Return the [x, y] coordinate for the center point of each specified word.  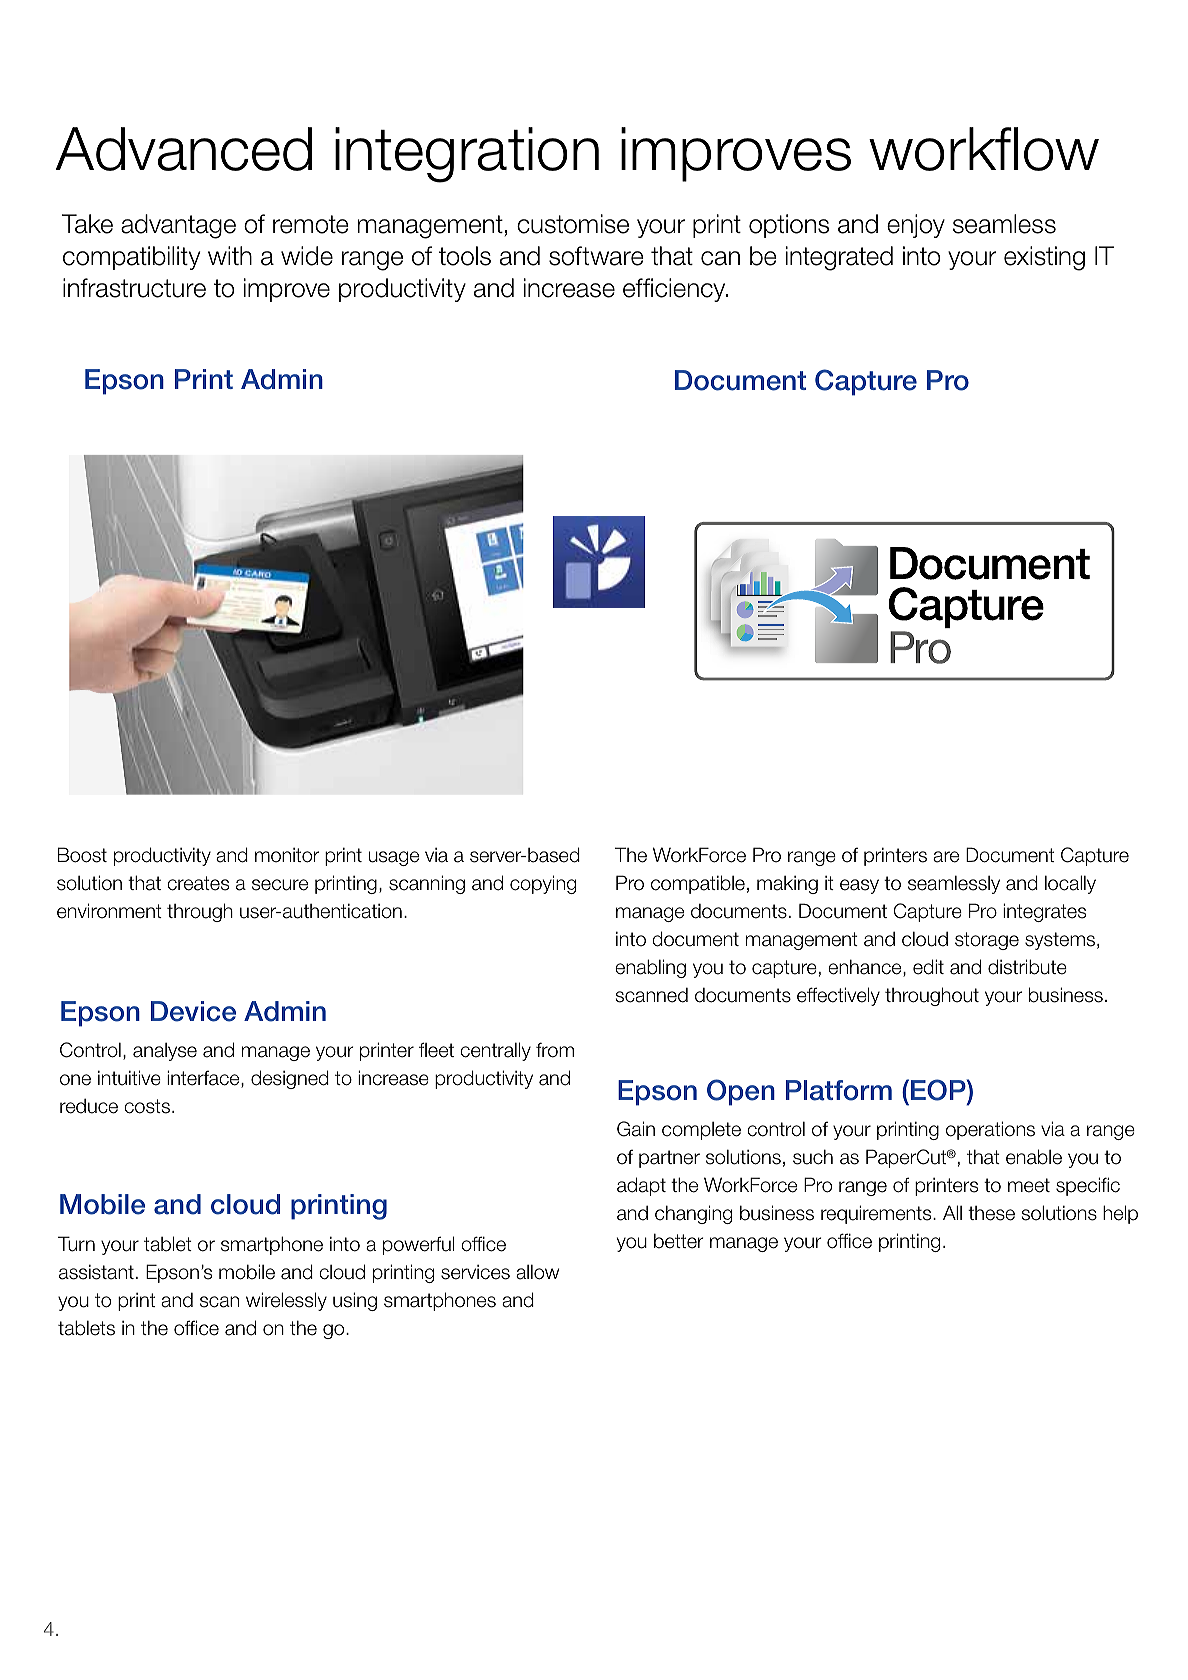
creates [198, 883]
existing [1044, 258]
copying [543, 884]
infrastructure [134, 288]
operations [990, 1130]
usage [394, 858]
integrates [1044, 912]
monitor [287, 855]
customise [573, 224]
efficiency [675, 290]
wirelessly [286, 1301]
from [555, 1050]
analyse [165, 1052]
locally [1070, 884]
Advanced [183, 149]
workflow [984, 149]
